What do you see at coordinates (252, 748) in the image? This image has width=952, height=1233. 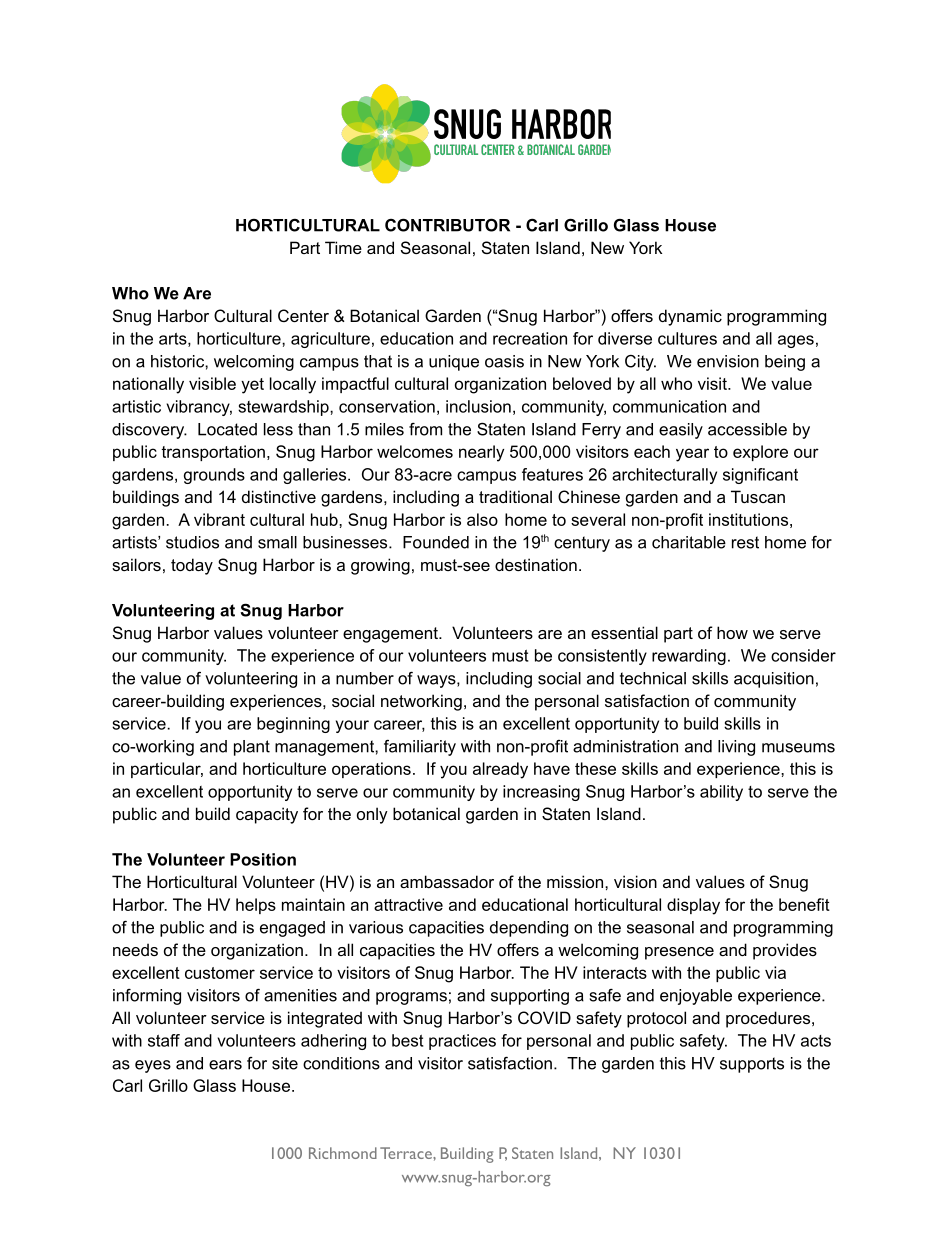 I see `plant` at bounding box center [252, 748].
